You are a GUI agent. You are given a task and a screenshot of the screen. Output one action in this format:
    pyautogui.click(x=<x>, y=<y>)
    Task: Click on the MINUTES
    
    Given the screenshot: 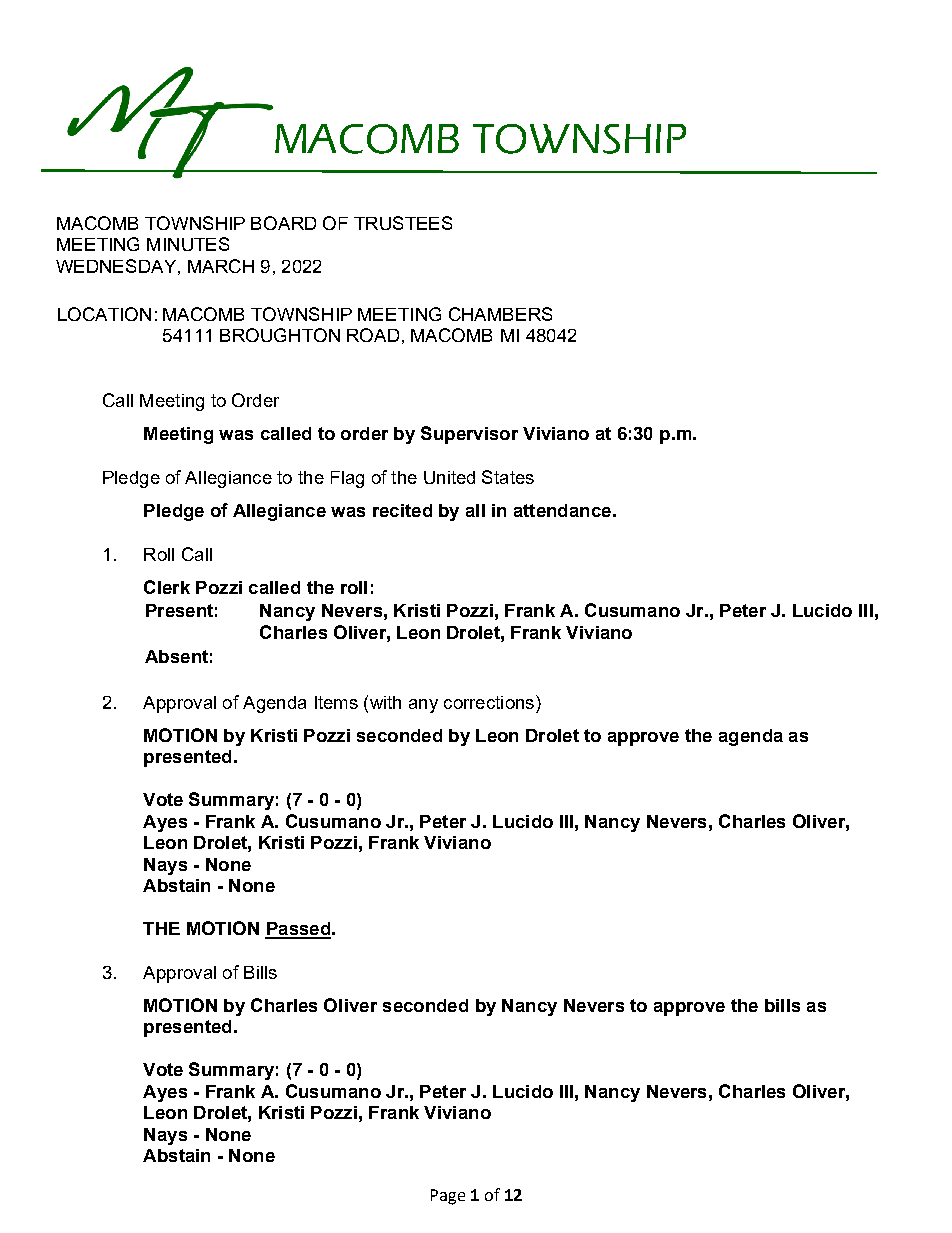 What is the action you would take?
    pyautogui.click(x=188, y=244)
